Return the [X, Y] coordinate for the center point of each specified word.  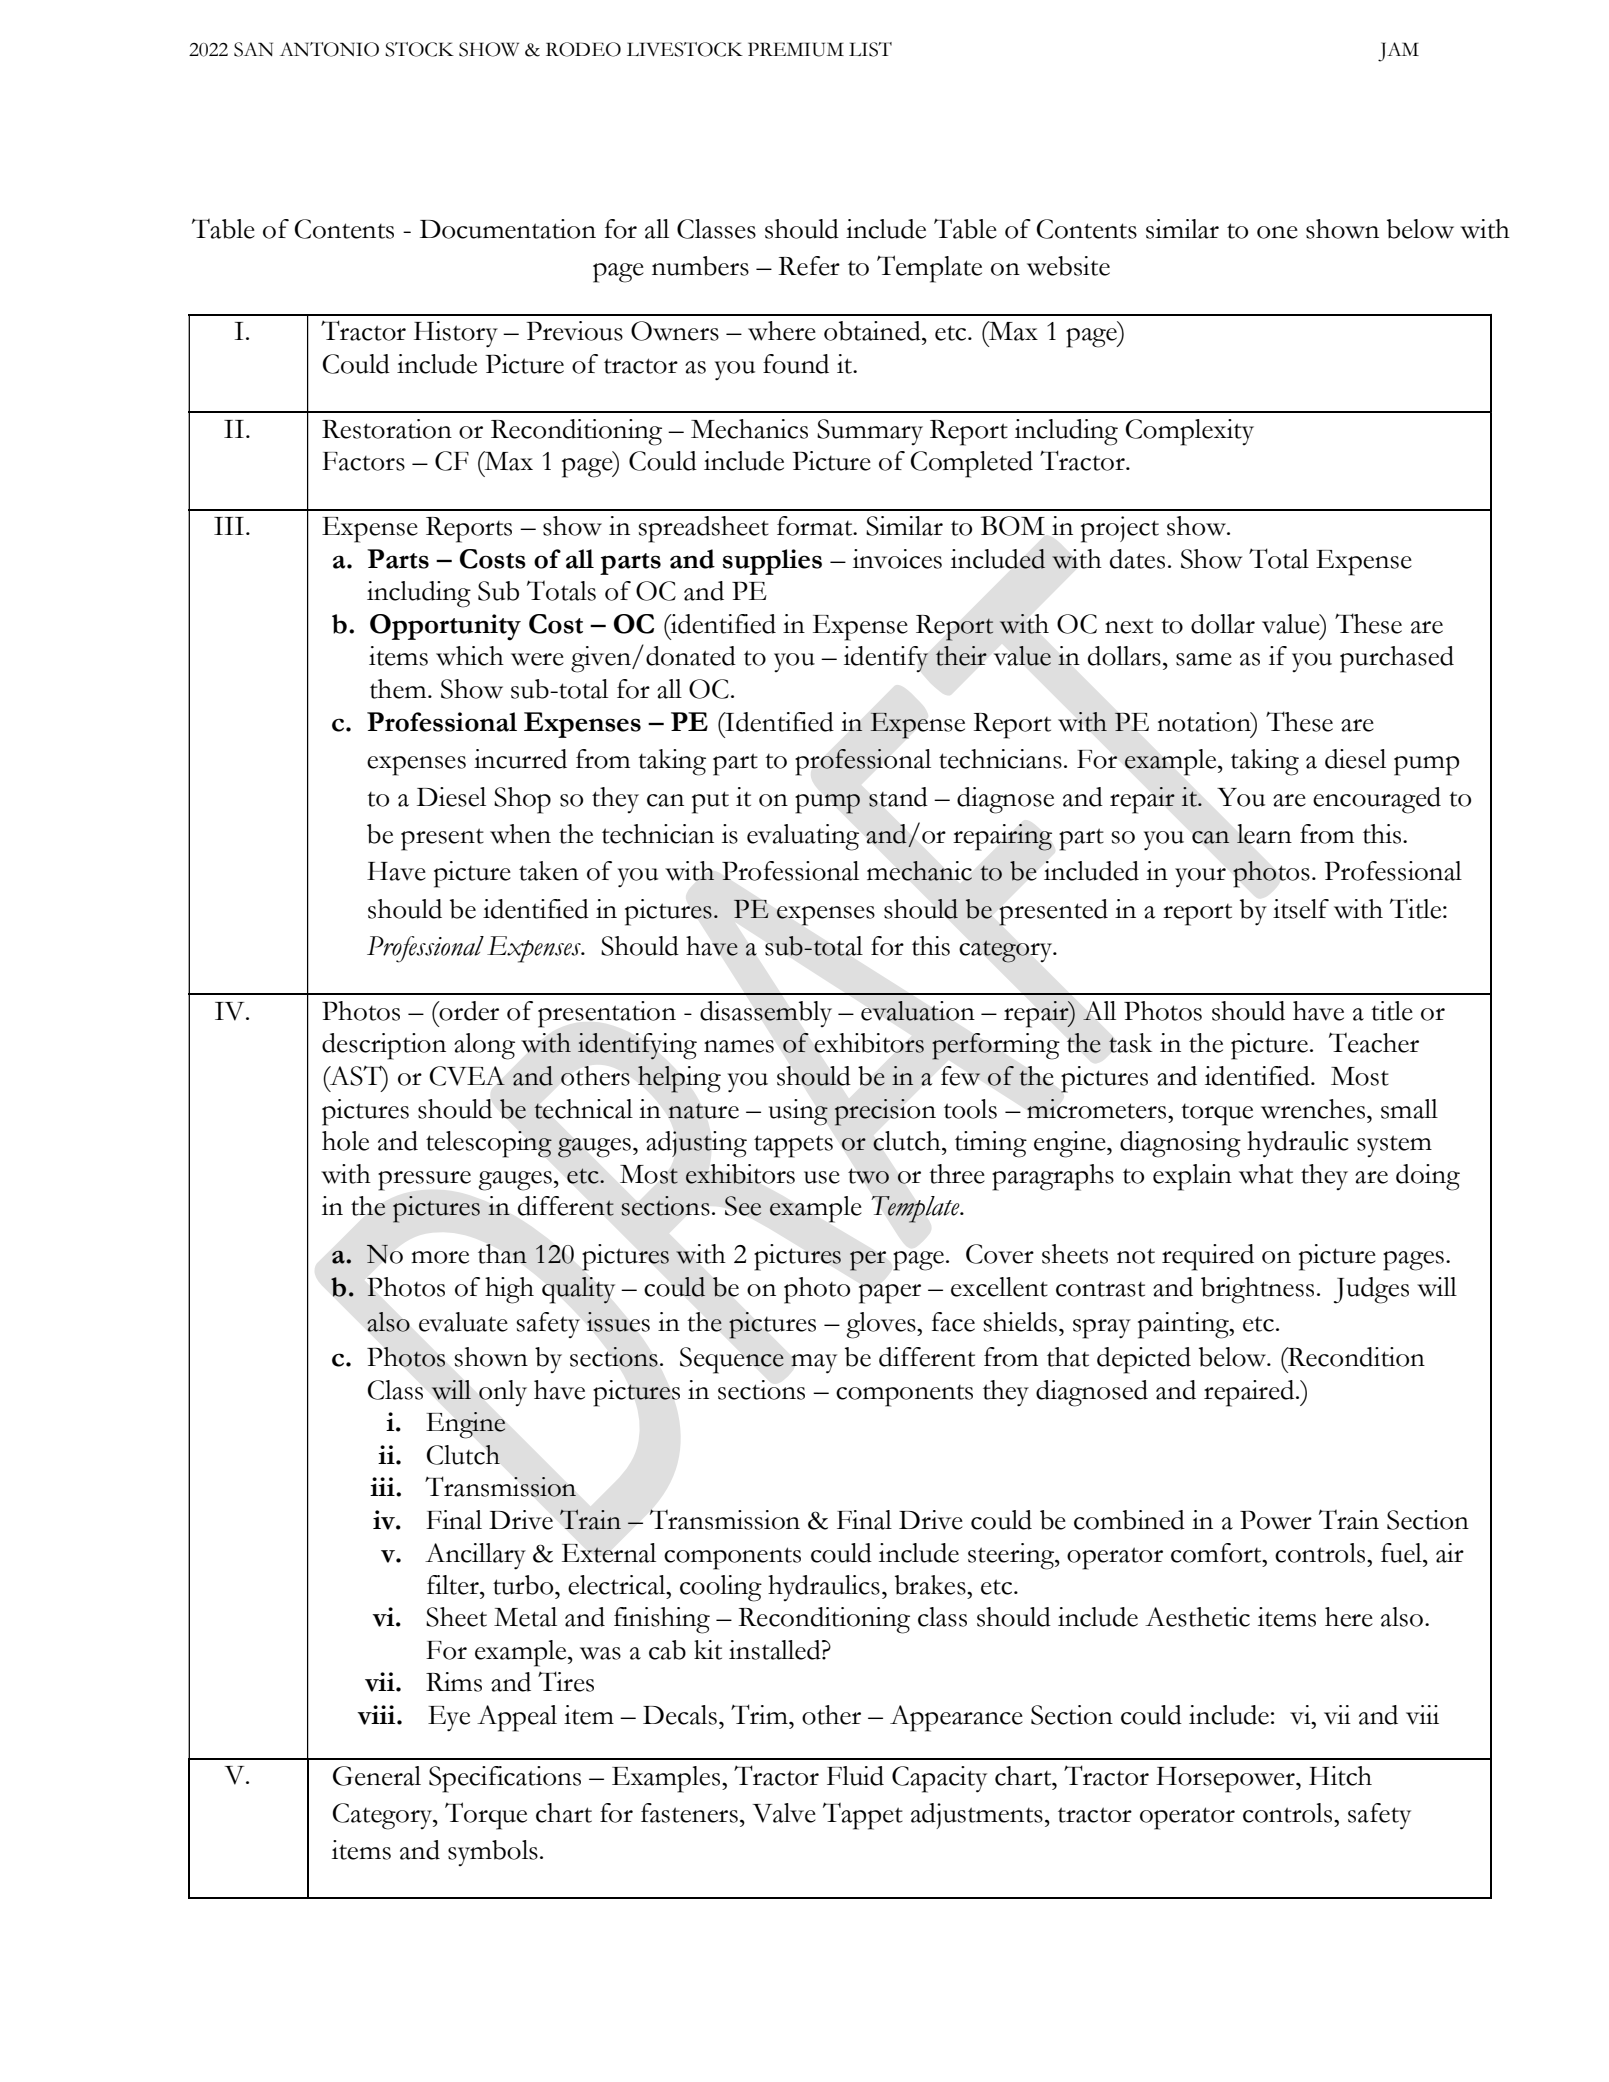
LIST [870, 49]
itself [1301, 909]
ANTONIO [329, 49]
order [468, 1011]
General [377, 1776]
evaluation [918, 1011]
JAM [1398, 52]
